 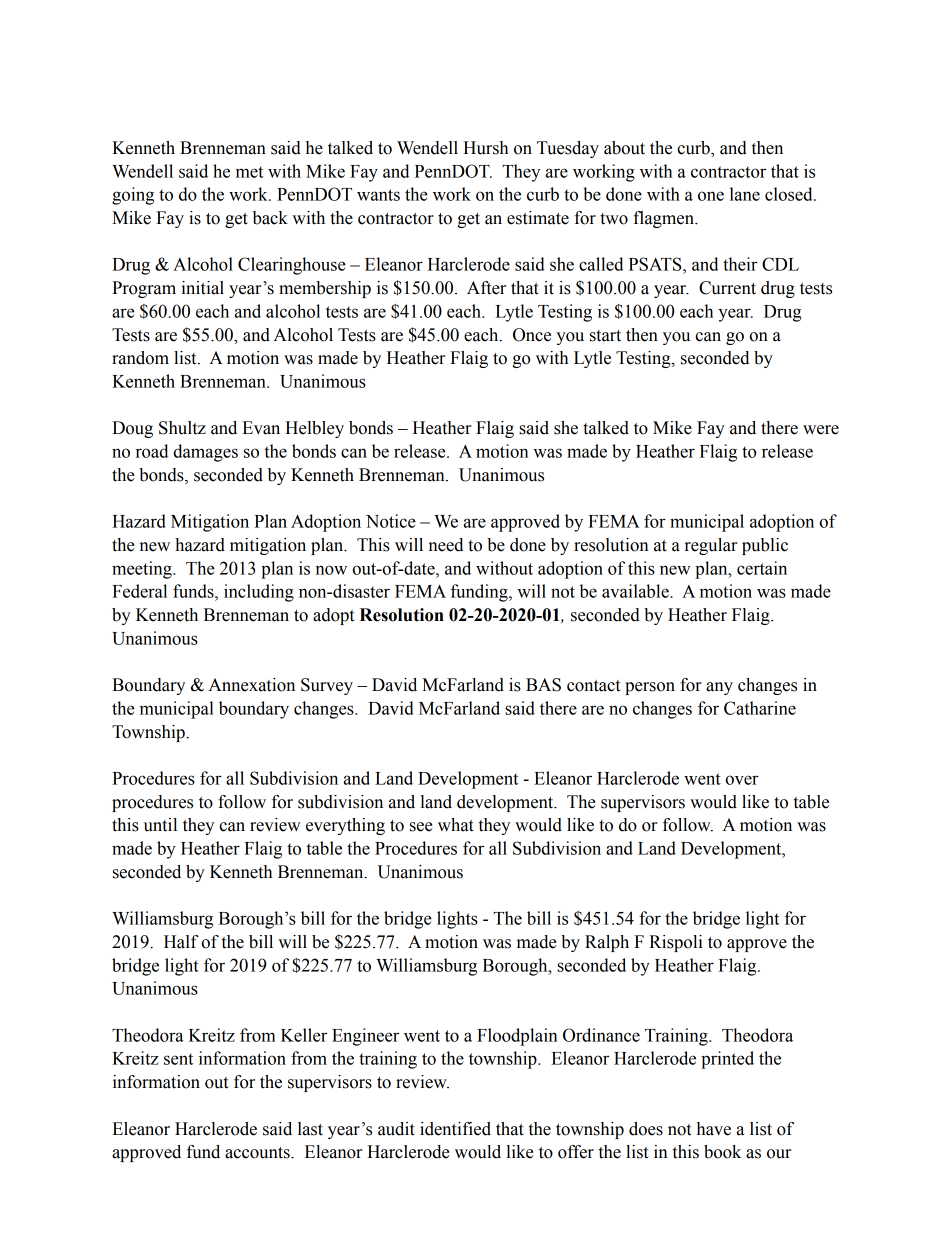 What do you see at coordinates (249, 172) in the page?
I see `met` at bounding box center [249, 172].
